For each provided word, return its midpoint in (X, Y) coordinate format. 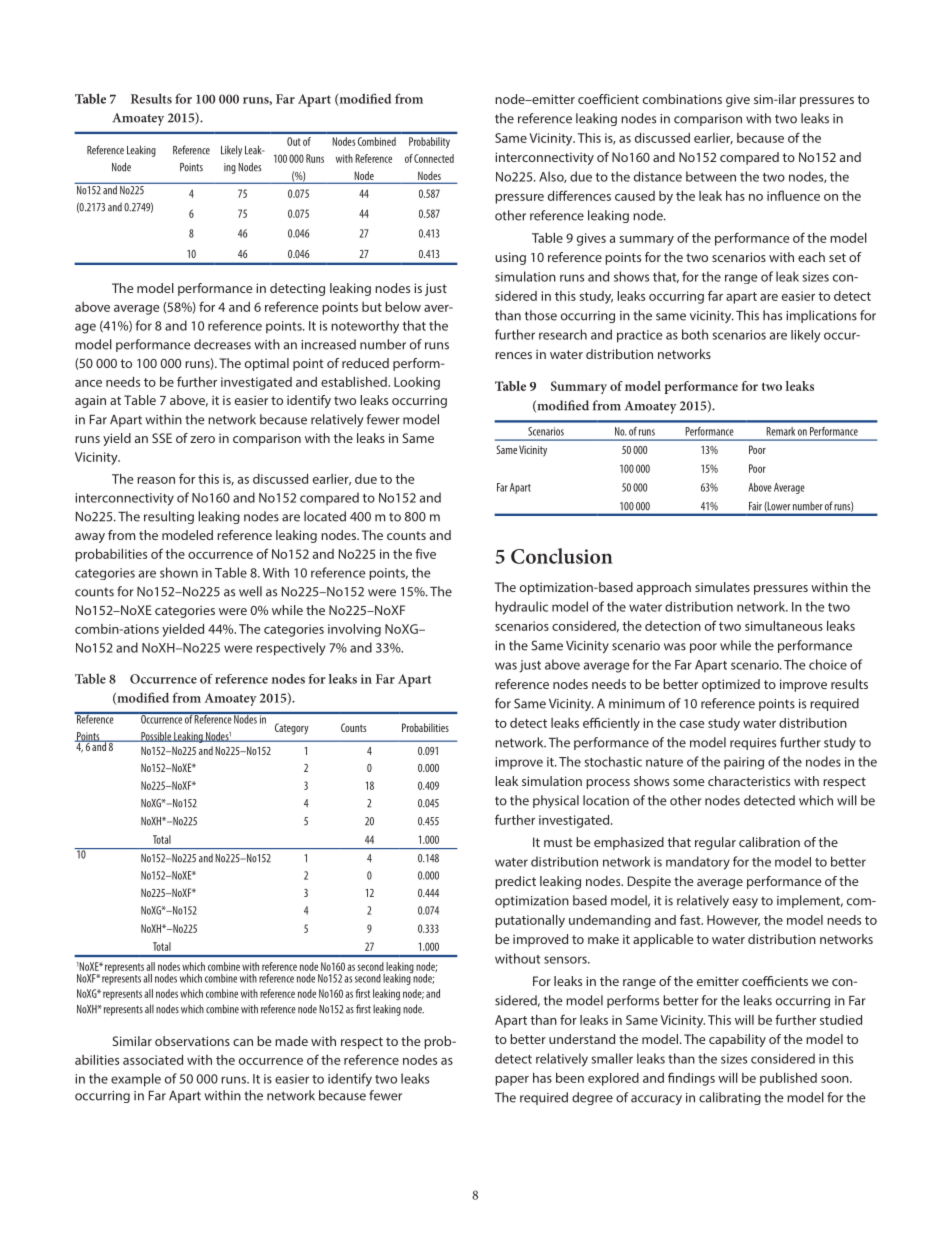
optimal (267, 364)
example (136, 1080)
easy (745, 903)
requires (753, 744)
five (425, 553)
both (695, 334)
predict (515, 882)
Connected (434, 158)
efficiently (611, 724)
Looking (417, 383)
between (711, 176)
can (243, 1042)
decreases (222, 344)
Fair (755, 506)
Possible (156, 737)
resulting (169, 517)
